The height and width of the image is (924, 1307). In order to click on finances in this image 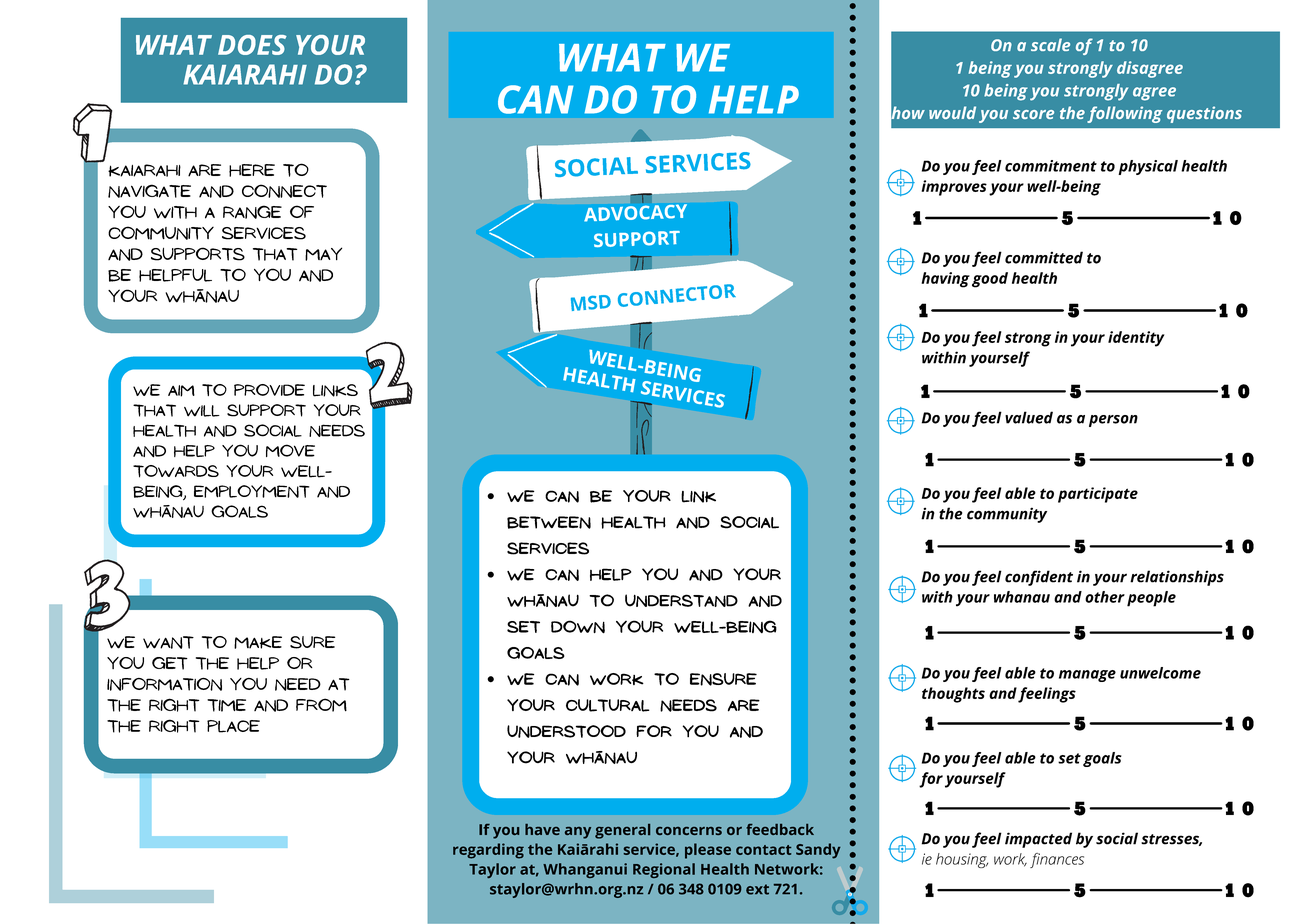, I will do `click(1057, 860)`.
